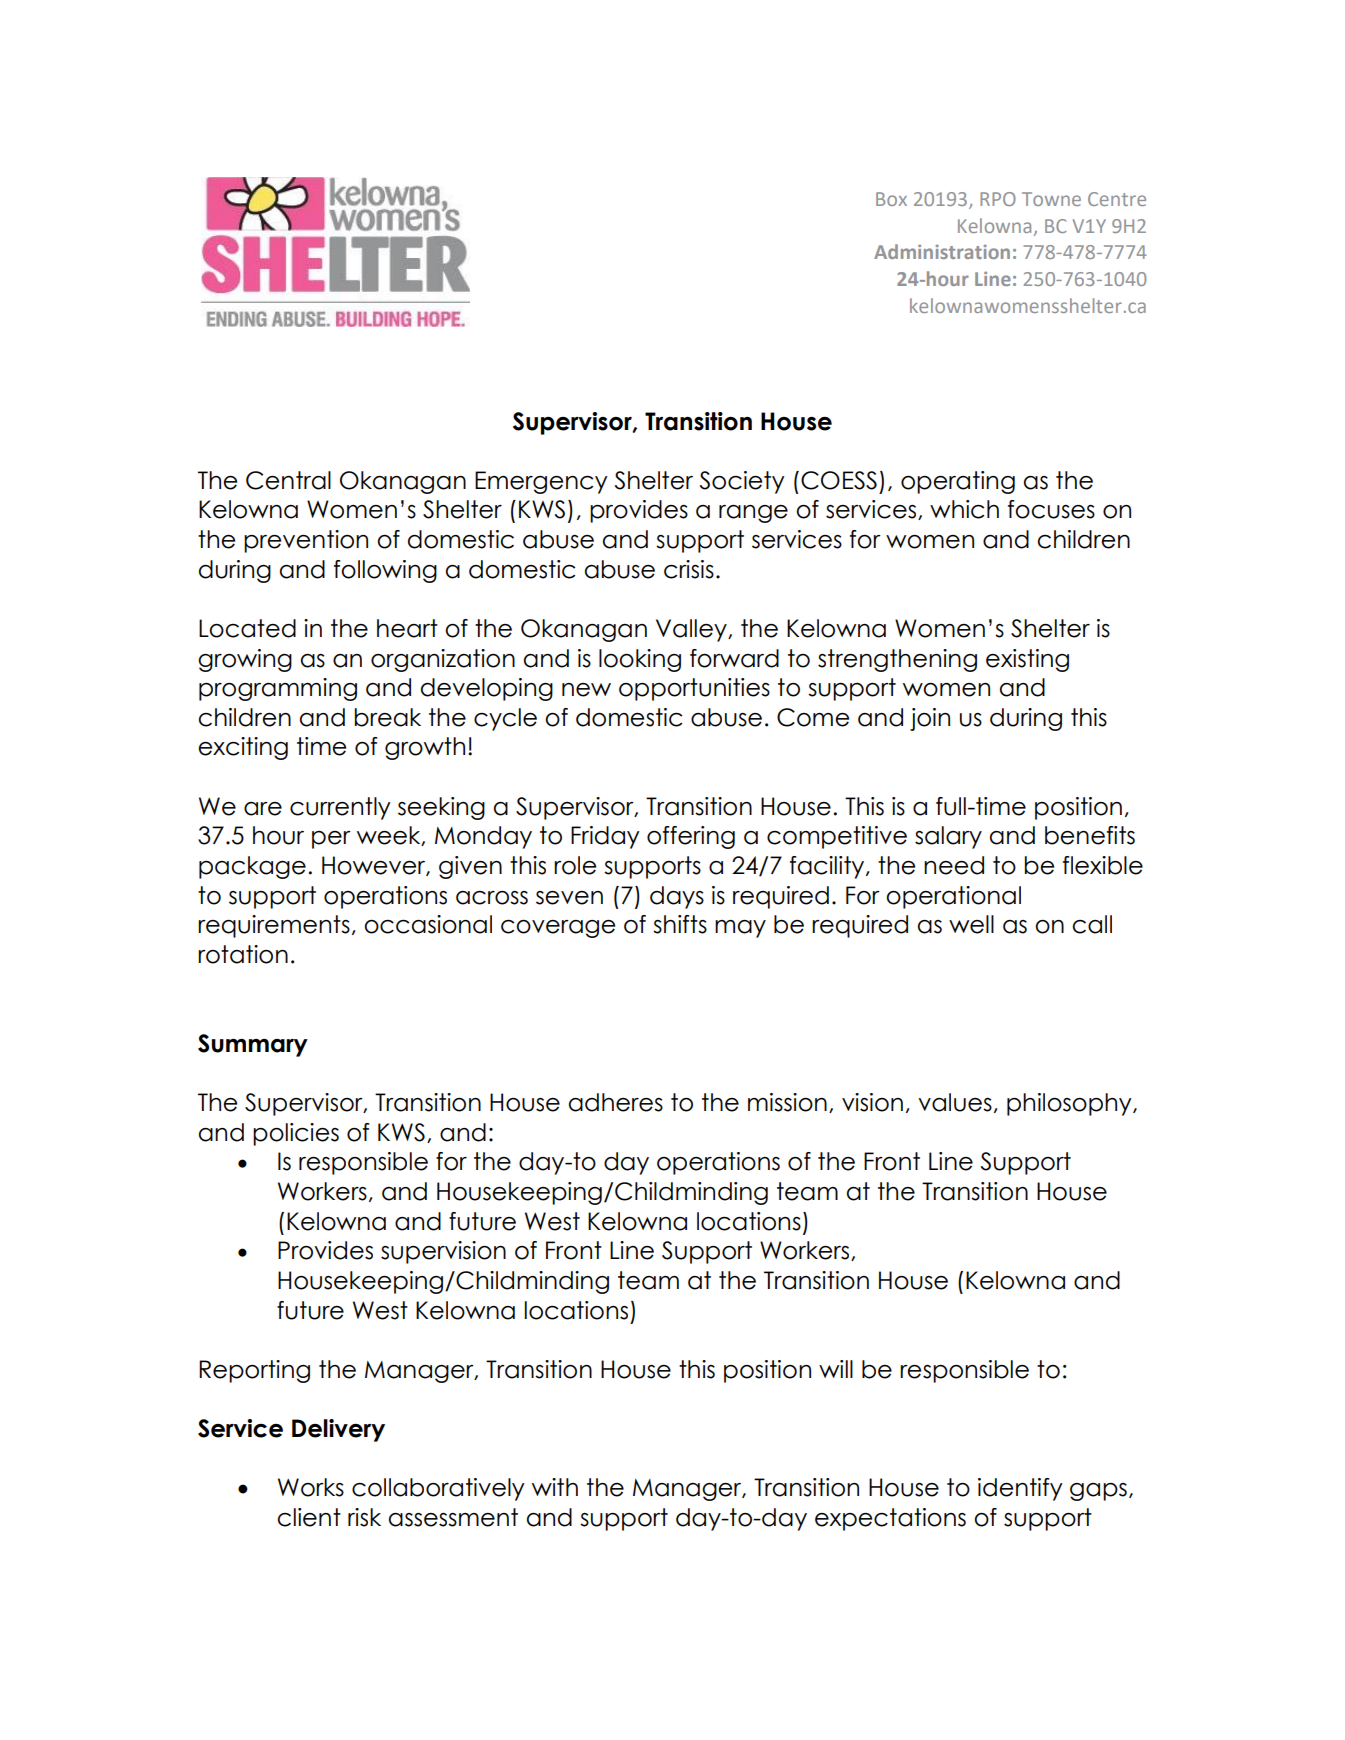 The width and height of the page is (1345, 1740). Describe the element at coordinates (555, 1487) in the page. I see `with` at that location.
